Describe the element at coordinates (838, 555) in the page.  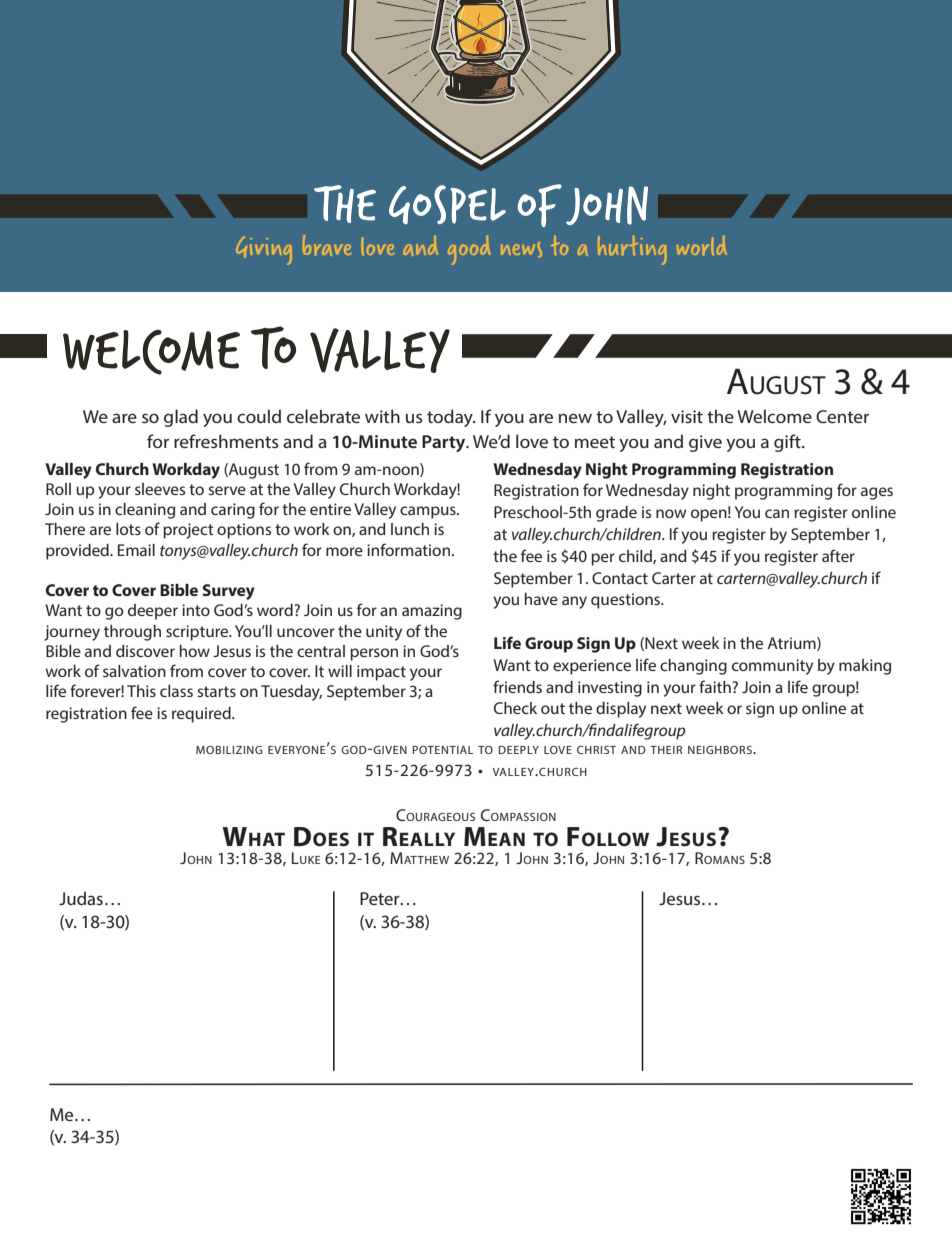
I see `after` at that location.
